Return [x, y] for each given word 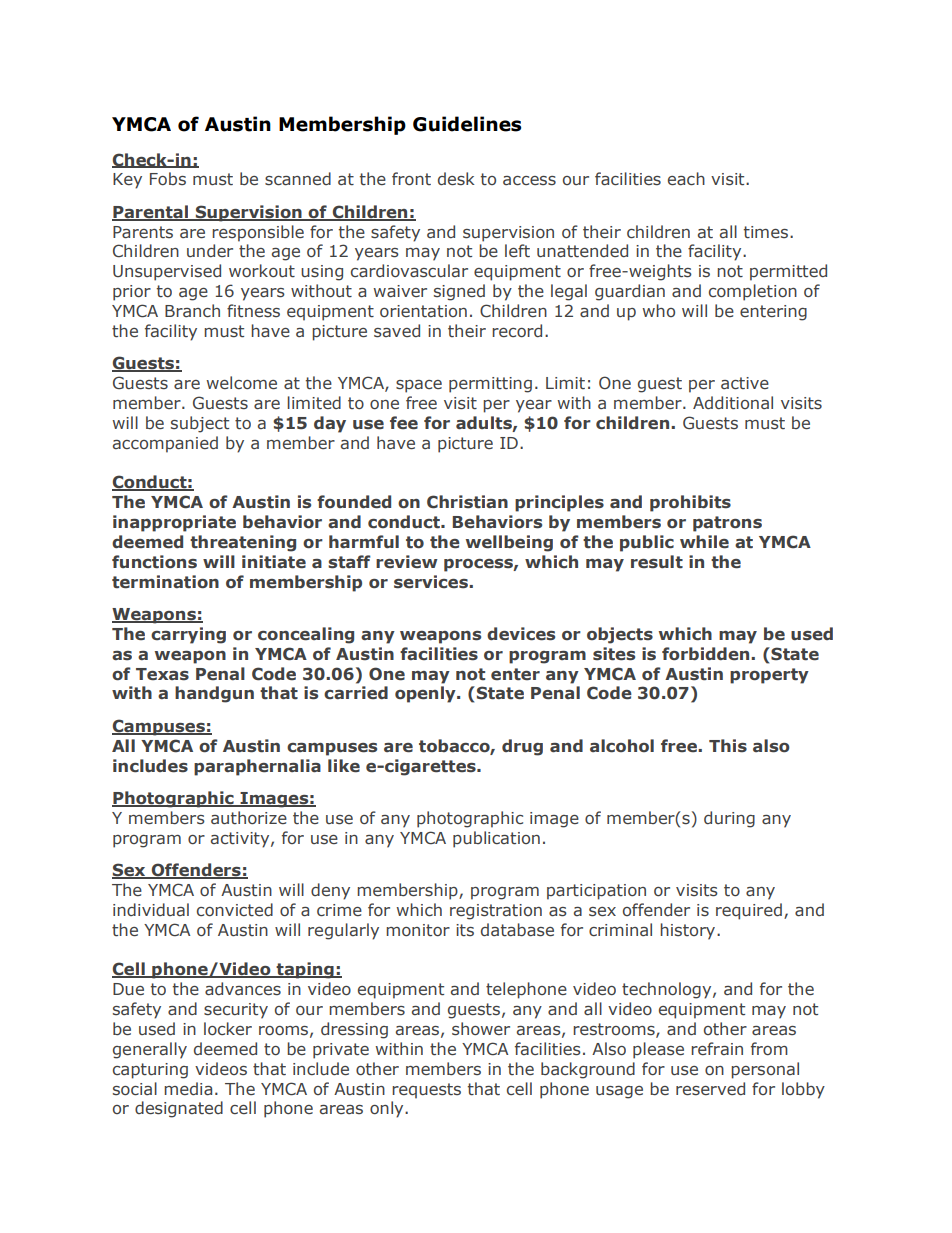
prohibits [690, 503]
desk [456, 179]
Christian [467, 502]
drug [522, 747]
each [686, 179]
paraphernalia [257, 767]
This [728, 746]
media [188, 1089]
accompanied [165, 444]
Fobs [168, 178]
